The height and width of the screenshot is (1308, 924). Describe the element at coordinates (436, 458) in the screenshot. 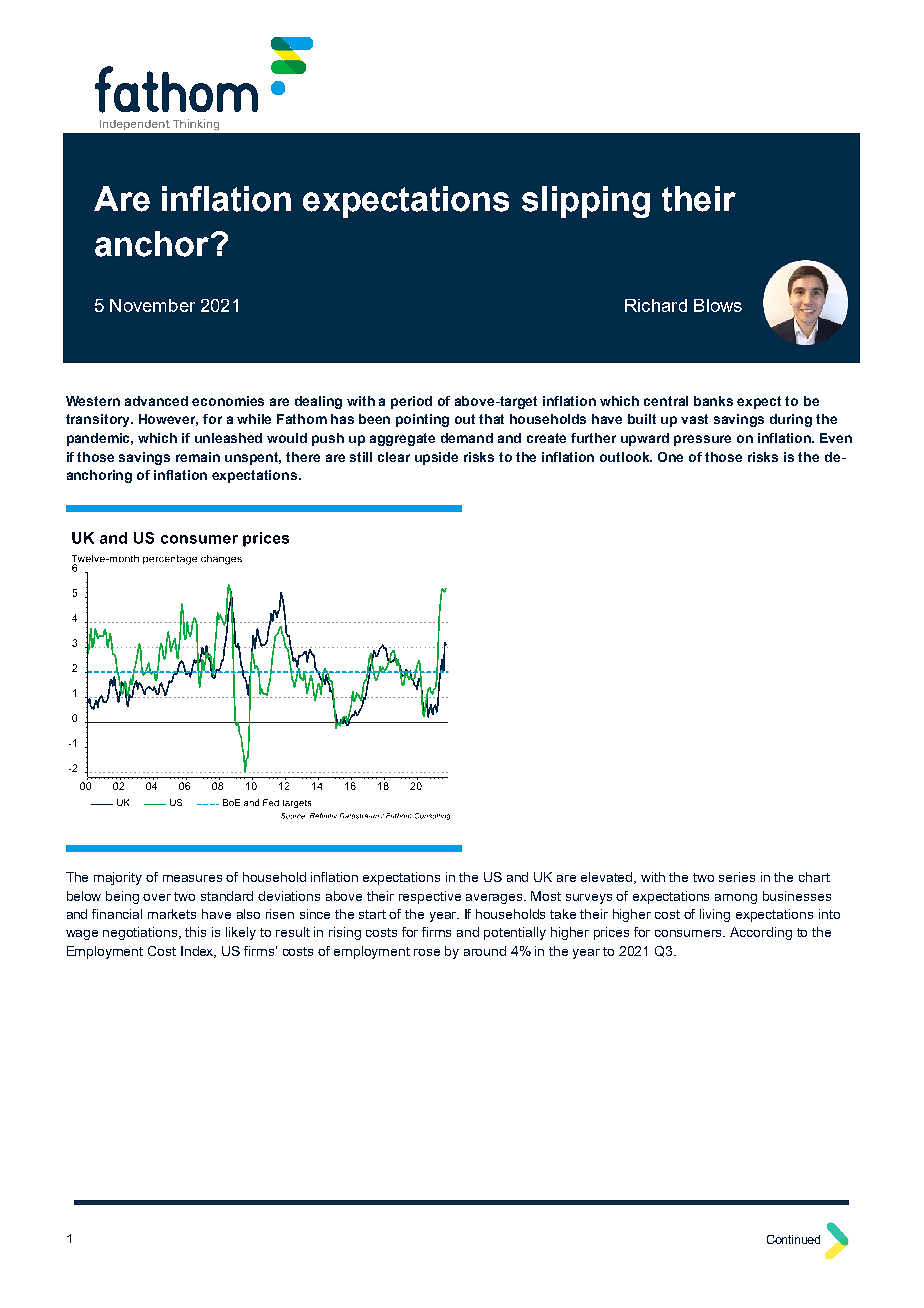

I see `upside` at that location.
